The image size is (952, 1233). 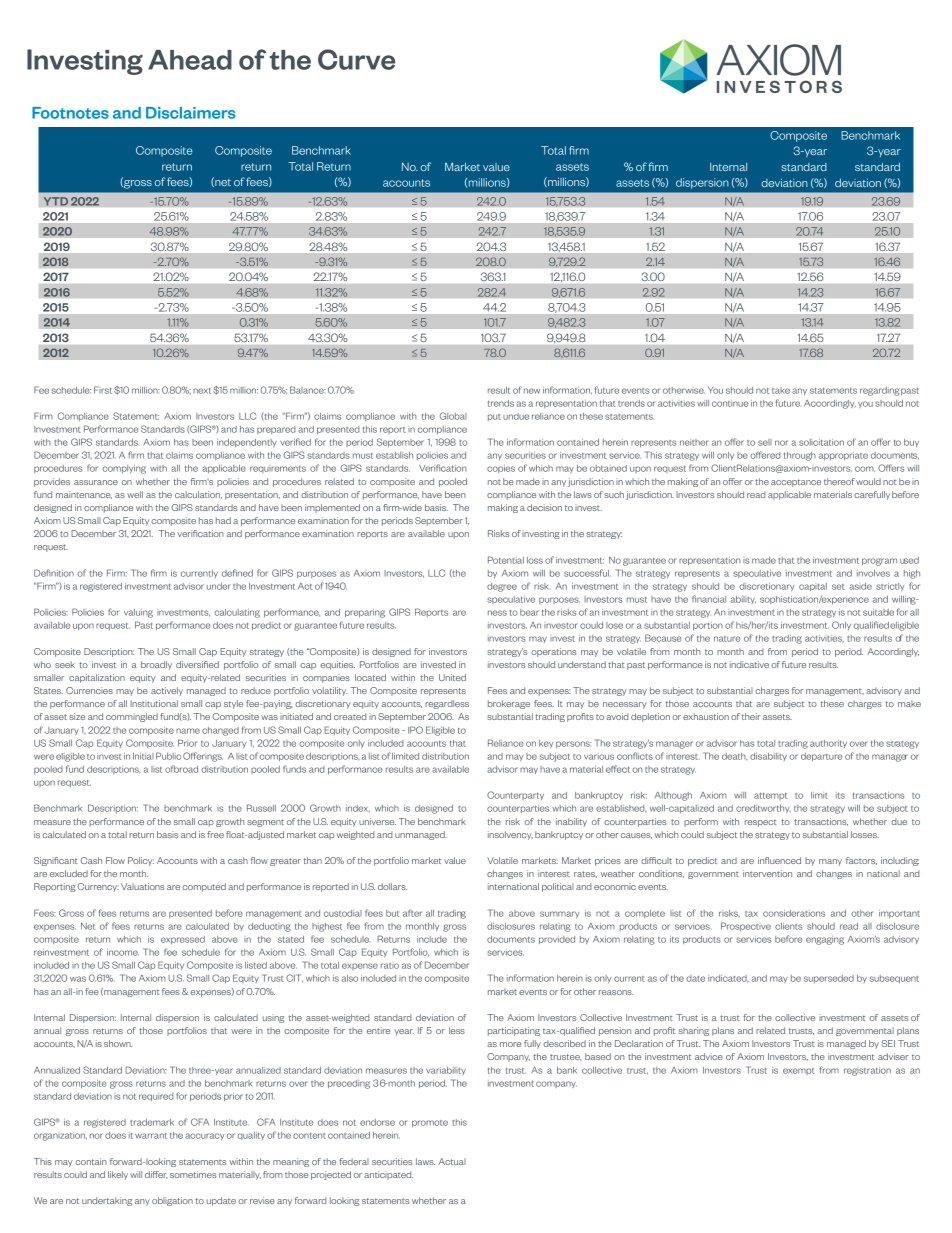 I want to click on Curve, so click(x=356, y=59).
